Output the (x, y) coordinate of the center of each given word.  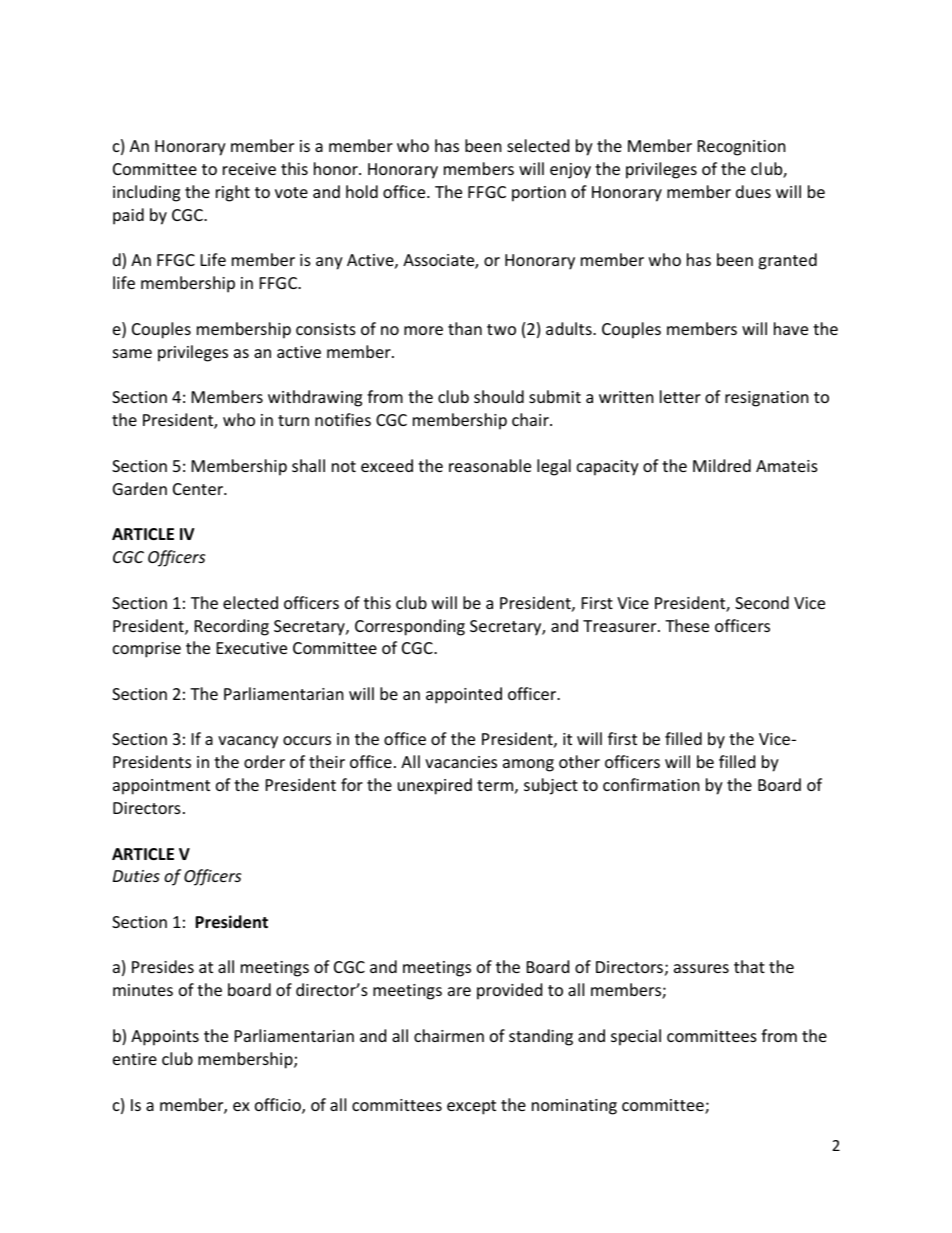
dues (753, 191)
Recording (232, 627)
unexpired (435, 786)
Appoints (165, 1038)
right (233, 193)
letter (680, 396)
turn (293, 420)
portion (539, 194)
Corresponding (410, 627)
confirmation (651, 784)
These (687, 625)
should (499, 396)
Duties (136, 876)
